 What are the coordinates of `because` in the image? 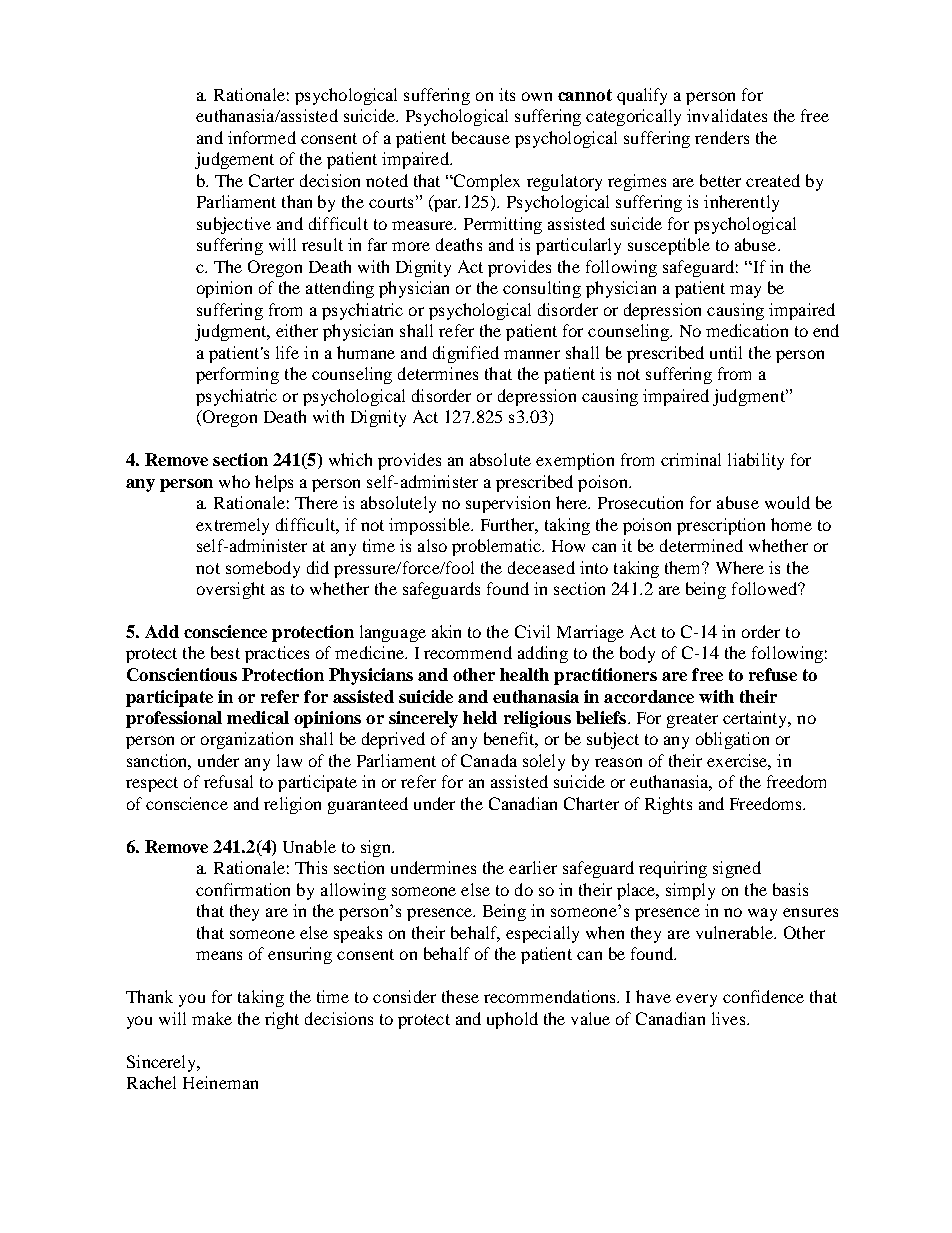 It's located at (481, 137).
